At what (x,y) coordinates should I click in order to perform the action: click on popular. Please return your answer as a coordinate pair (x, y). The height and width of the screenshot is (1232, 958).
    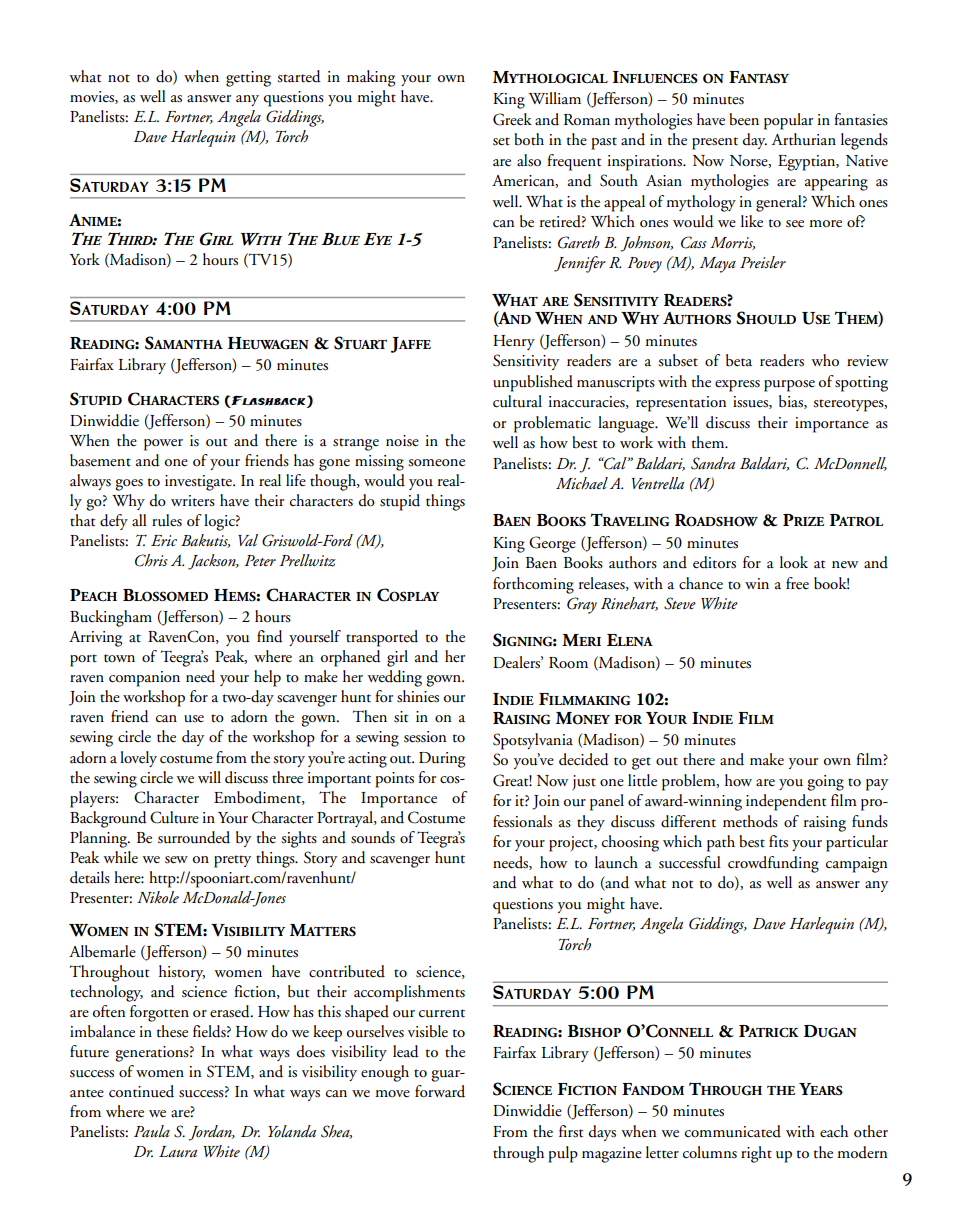
    Looking at the image, I should click on (788, 121).
